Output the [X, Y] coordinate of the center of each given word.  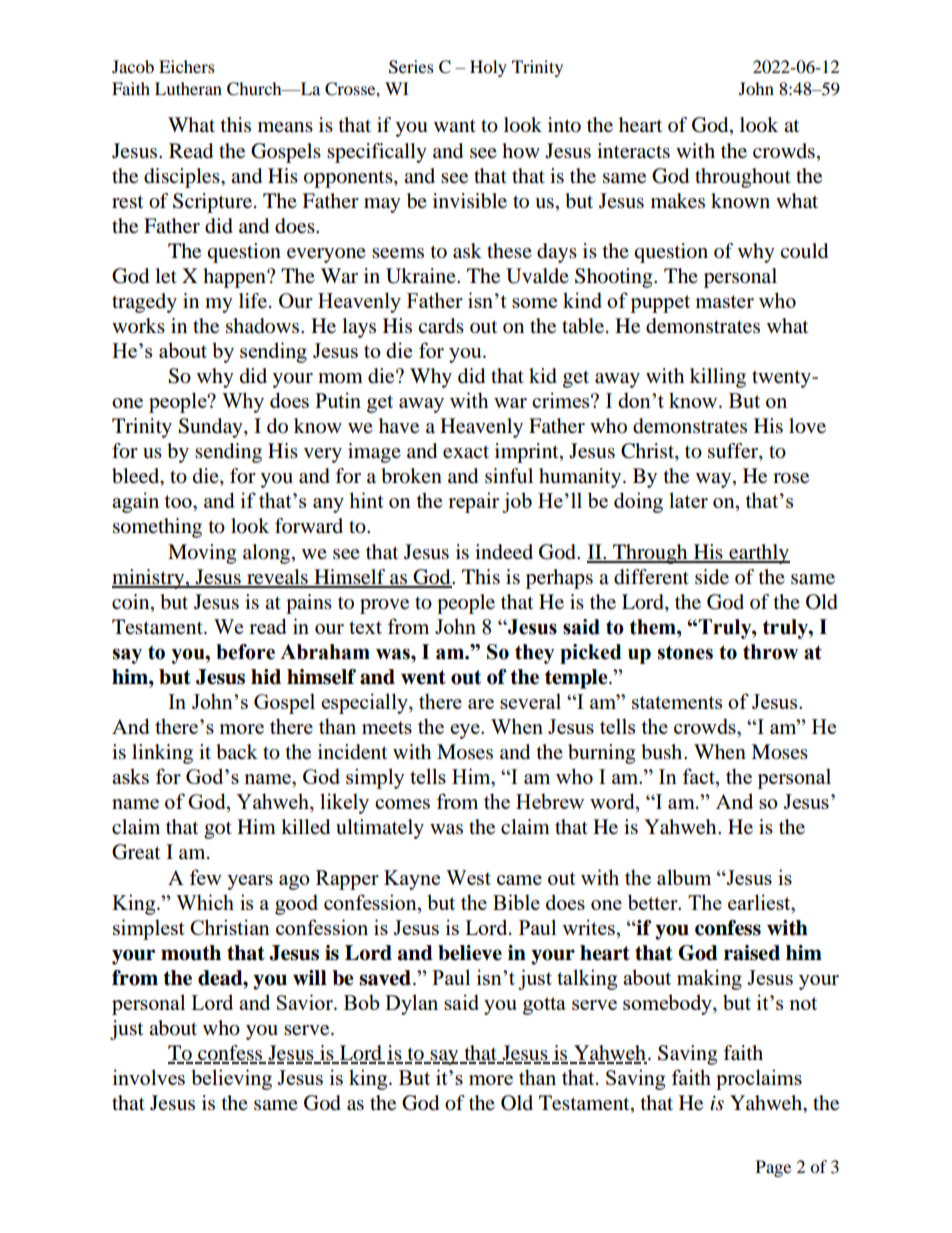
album [684, 877]
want [455, 126]
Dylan [411, 1004]
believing [231, 1079]
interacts [633, 151]
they [535, 654]
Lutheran [188, 88]
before [245, 652]
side [712, 577]
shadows [264, 326]
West [468, 877]
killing [718, 378]
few [205, 877]
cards [441, 326]
